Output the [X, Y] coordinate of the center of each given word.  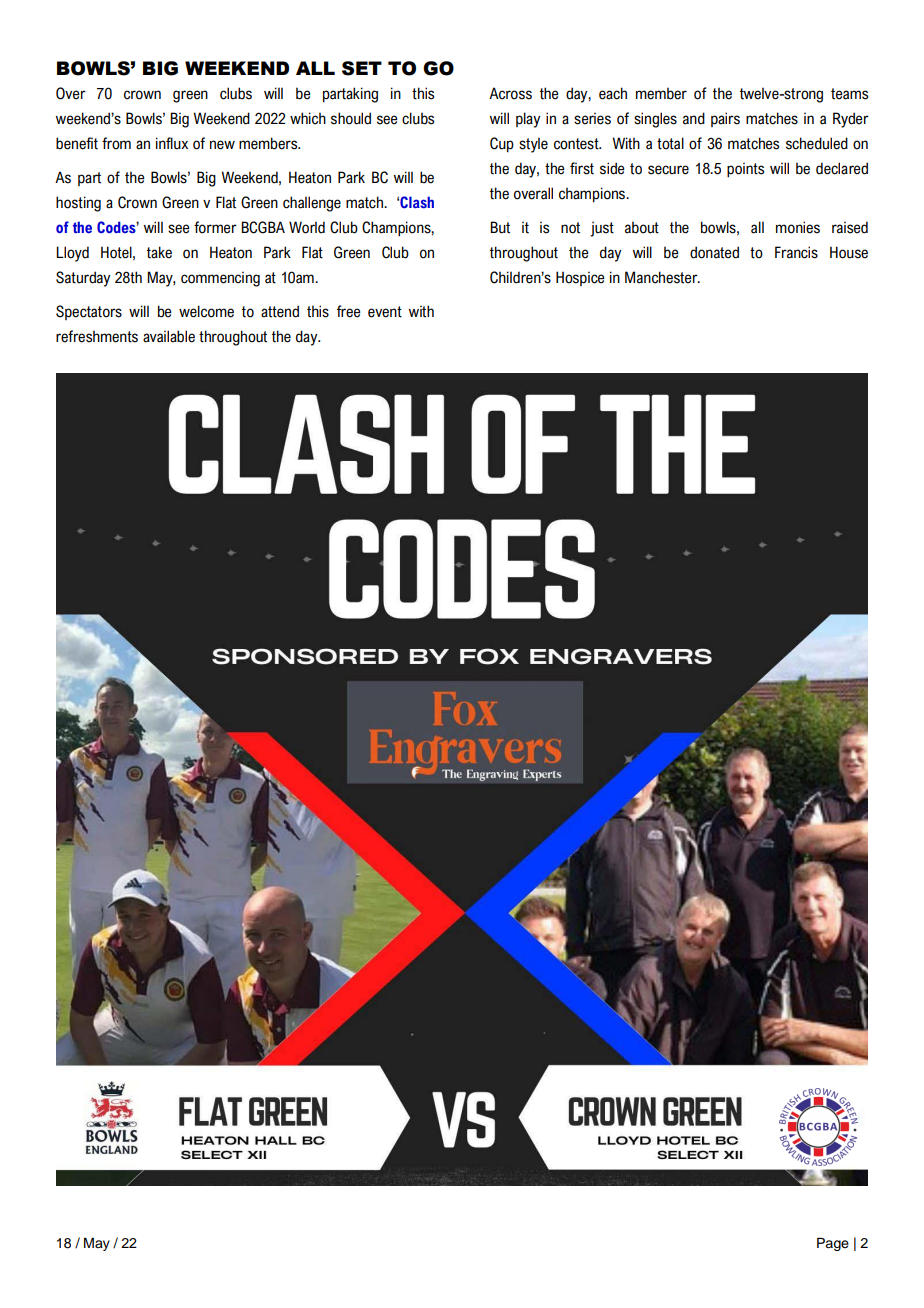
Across [510, 93]
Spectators [89, 312]
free [349, 311]
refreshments [97, 336]
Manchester [662, 277]
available [169, 336]
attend [280, 311]
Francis [796, 252]
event [385, 312]
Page [833, 1244]
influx [172, 143]
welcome [206, 311]
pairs [725, 119]
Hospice [580, 278]
